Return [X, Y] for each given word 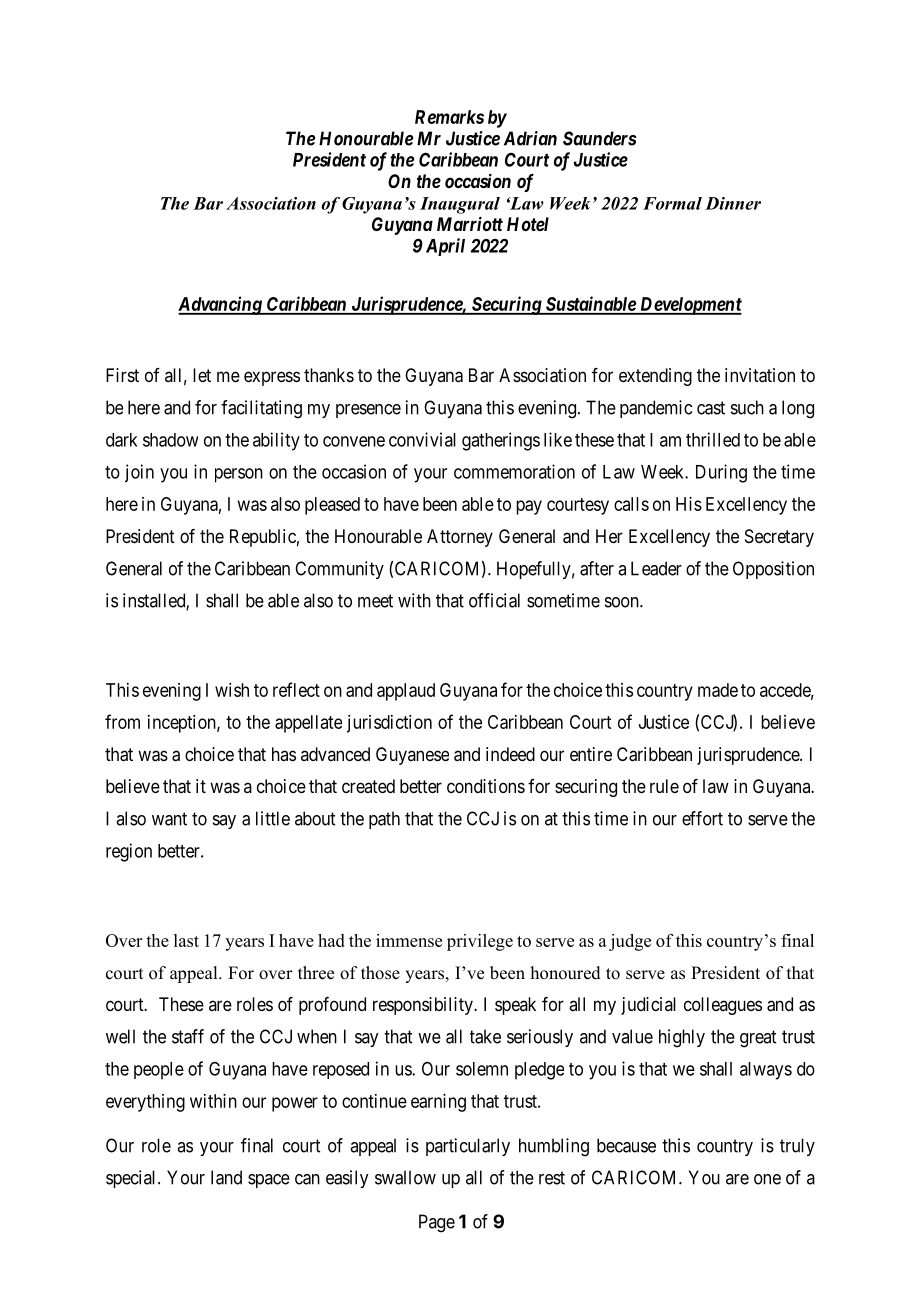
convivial [422, 439]
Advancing [221, 305]
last [186, 940]
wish [232, 690]
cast [711, 408]
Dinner [733, 203]
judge [630, 942]
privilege [480, 942]
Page [437, 1223]
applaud [406, 692]
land [226, 1177]
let [202, 375]
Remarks [449, 117]
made [718, 690]
